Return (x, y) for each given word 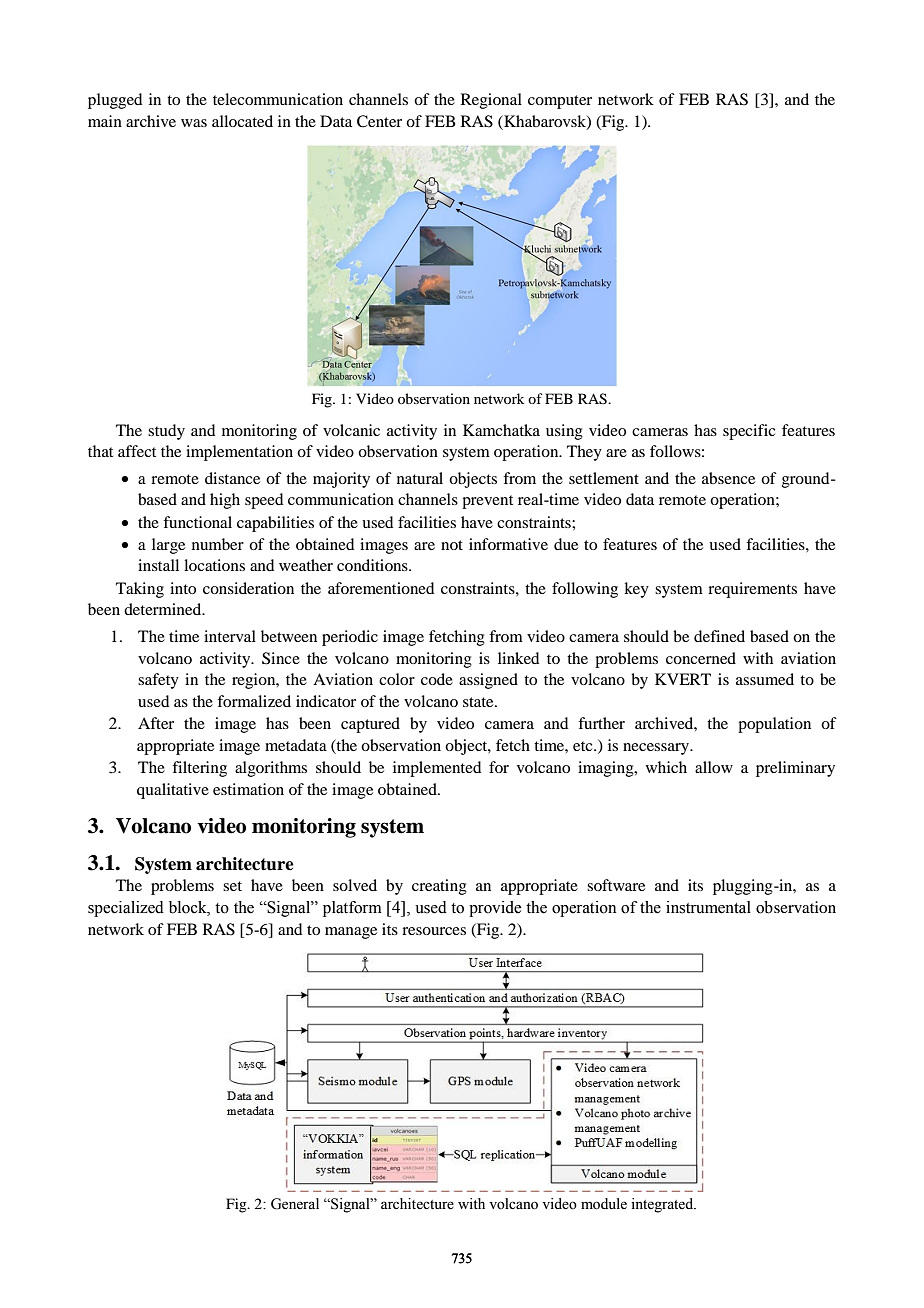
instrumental (708, 907)
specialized (126, 909)
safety (158, 681)
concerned (701, 658)
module (604, 1204)
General (295, 1204)
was (194, 123)
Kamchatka (501, 430)
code (437, 679)
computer (560, 102)
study (166, 432)
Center (379, 121)
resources (434, 931)
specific (749, 432)
